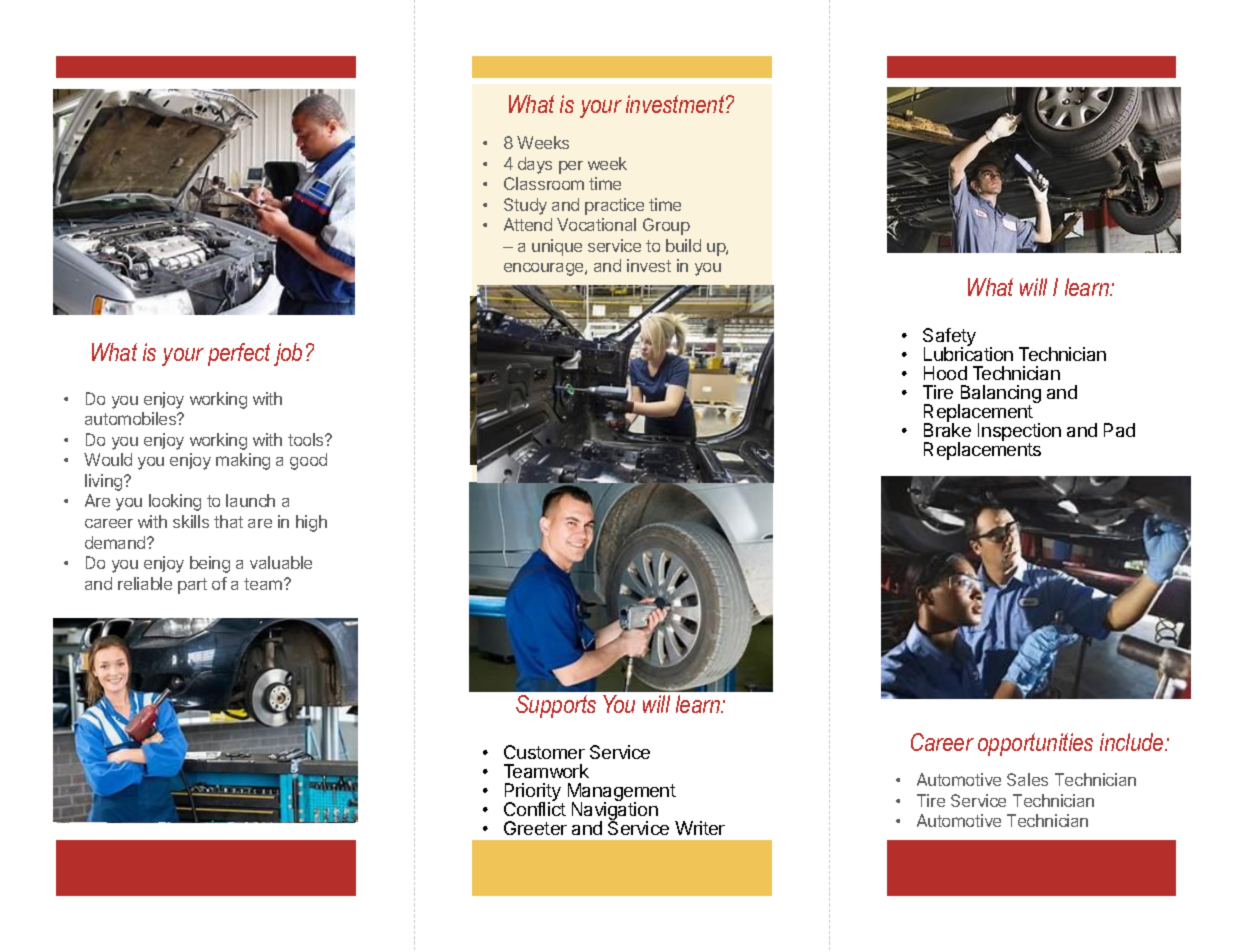 This screenshot has height=952, width=1233. What do you see at coordinates (1035, 744) in the screenshot?
I see `opportunities` at bounding box center [1035, 744].
